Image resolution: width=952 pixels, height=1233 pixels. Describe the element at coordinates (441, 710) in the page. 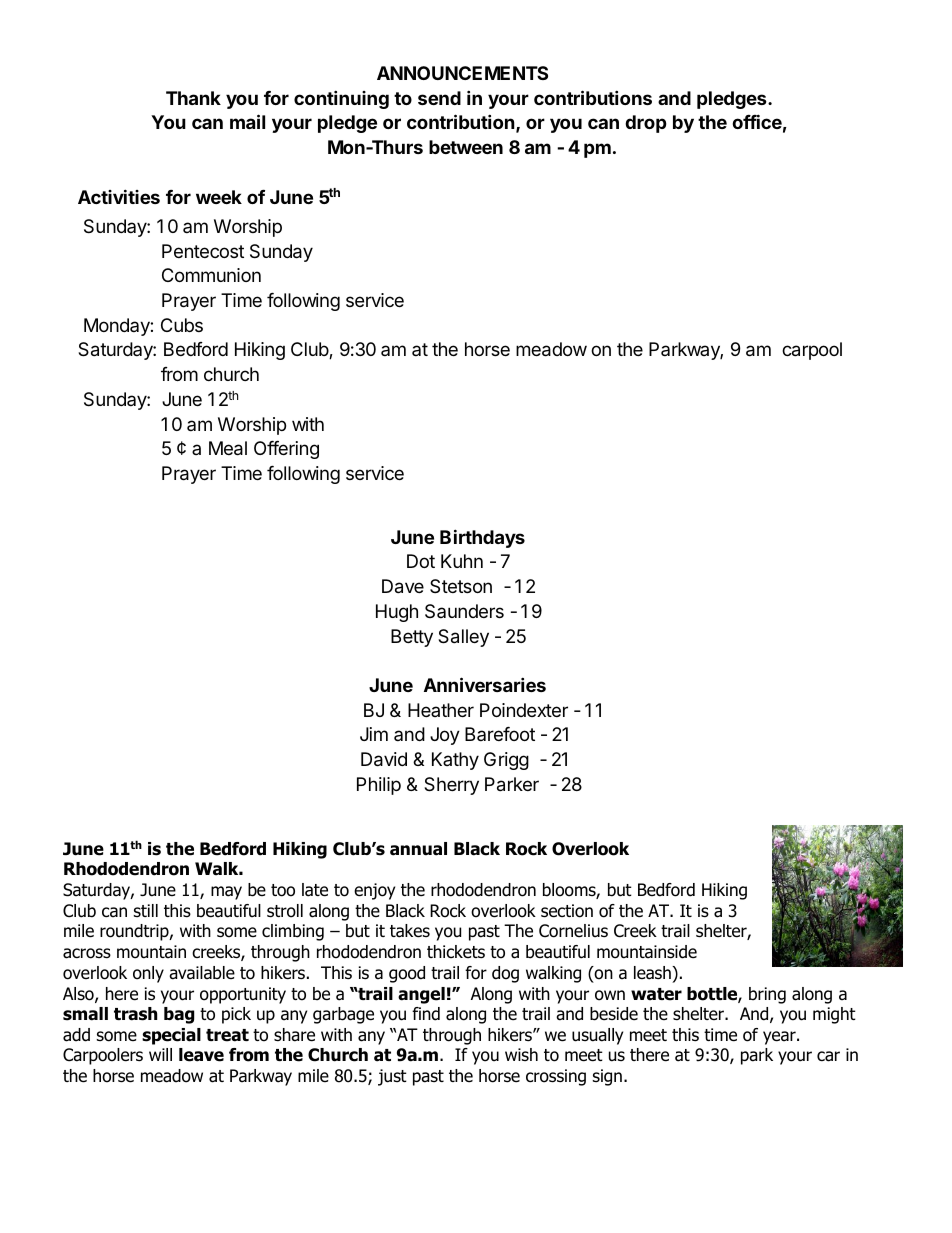

I see `Heather` at that location.
